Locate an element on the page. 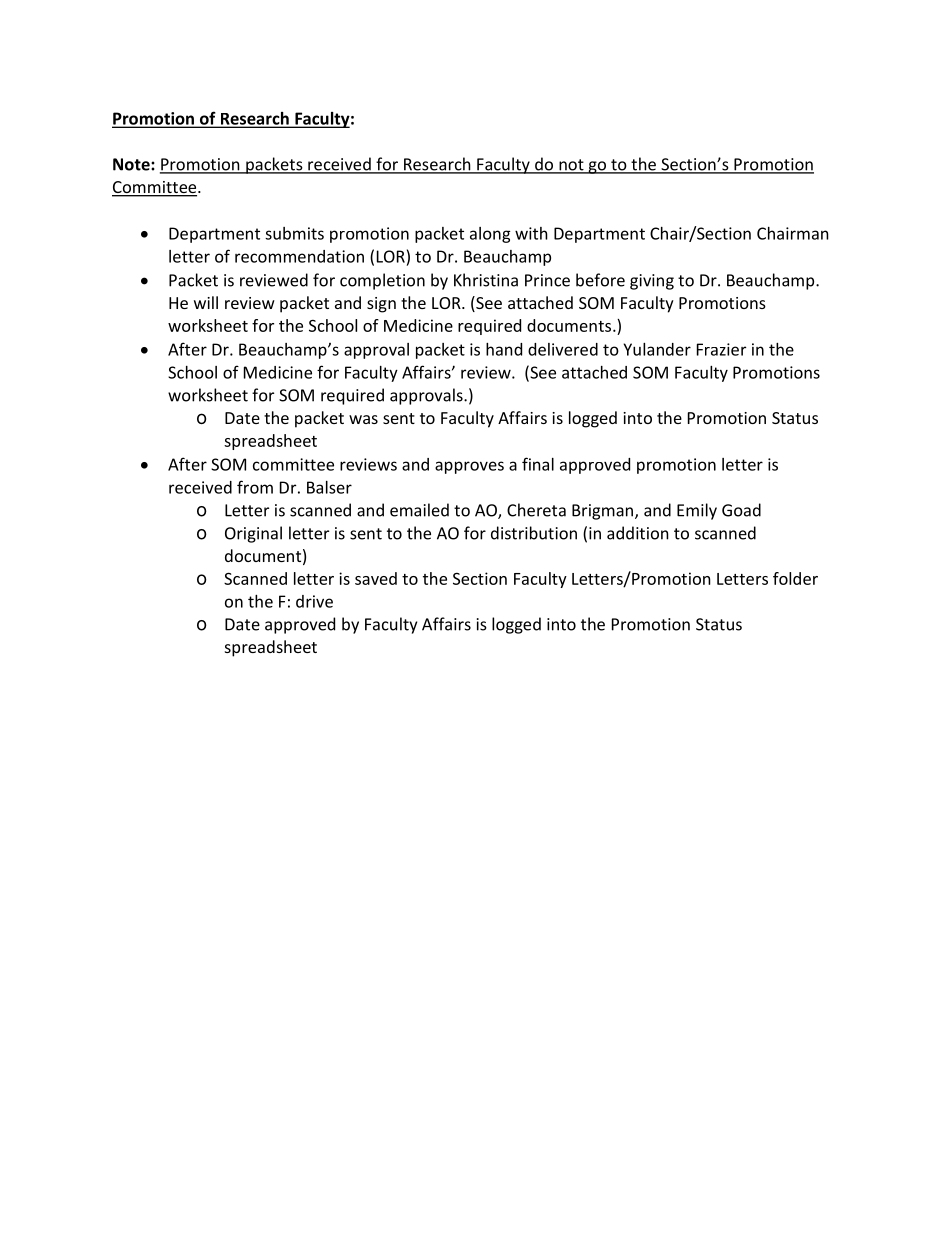 The image size is (952, 1233). drive is located at coordinates (314, 601).
